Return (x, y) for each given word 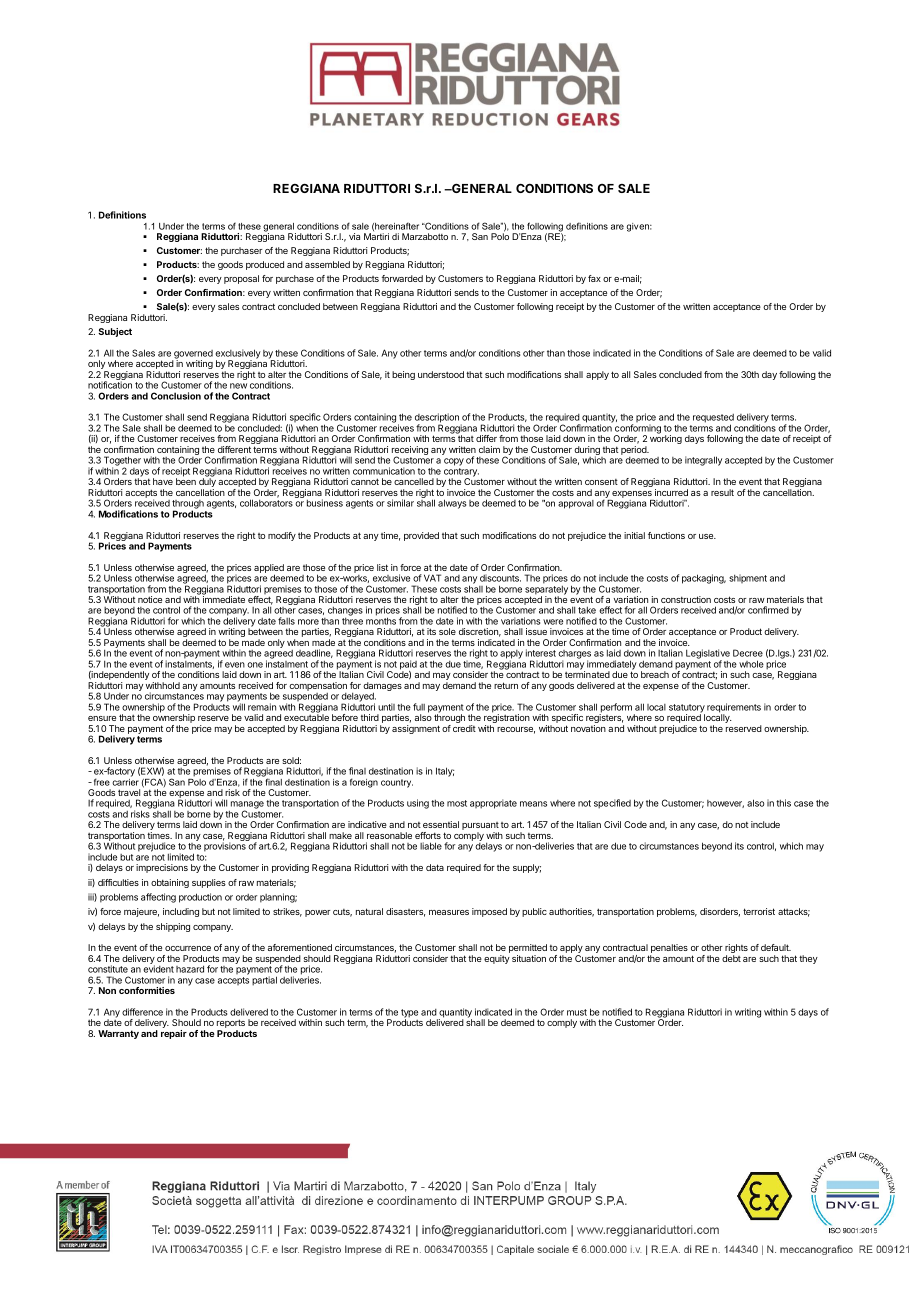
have (163, 481)
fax (594, 278)
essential (441, 824)
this (783, 803)
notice (150, 599)
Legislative (708, 655)
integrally (703, 461)
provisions (225, 847)
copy (454, 462)
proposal (241, 279)
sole (447, 631)
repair (174, 1034)
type (409, 1014)
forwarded (402, 278)
